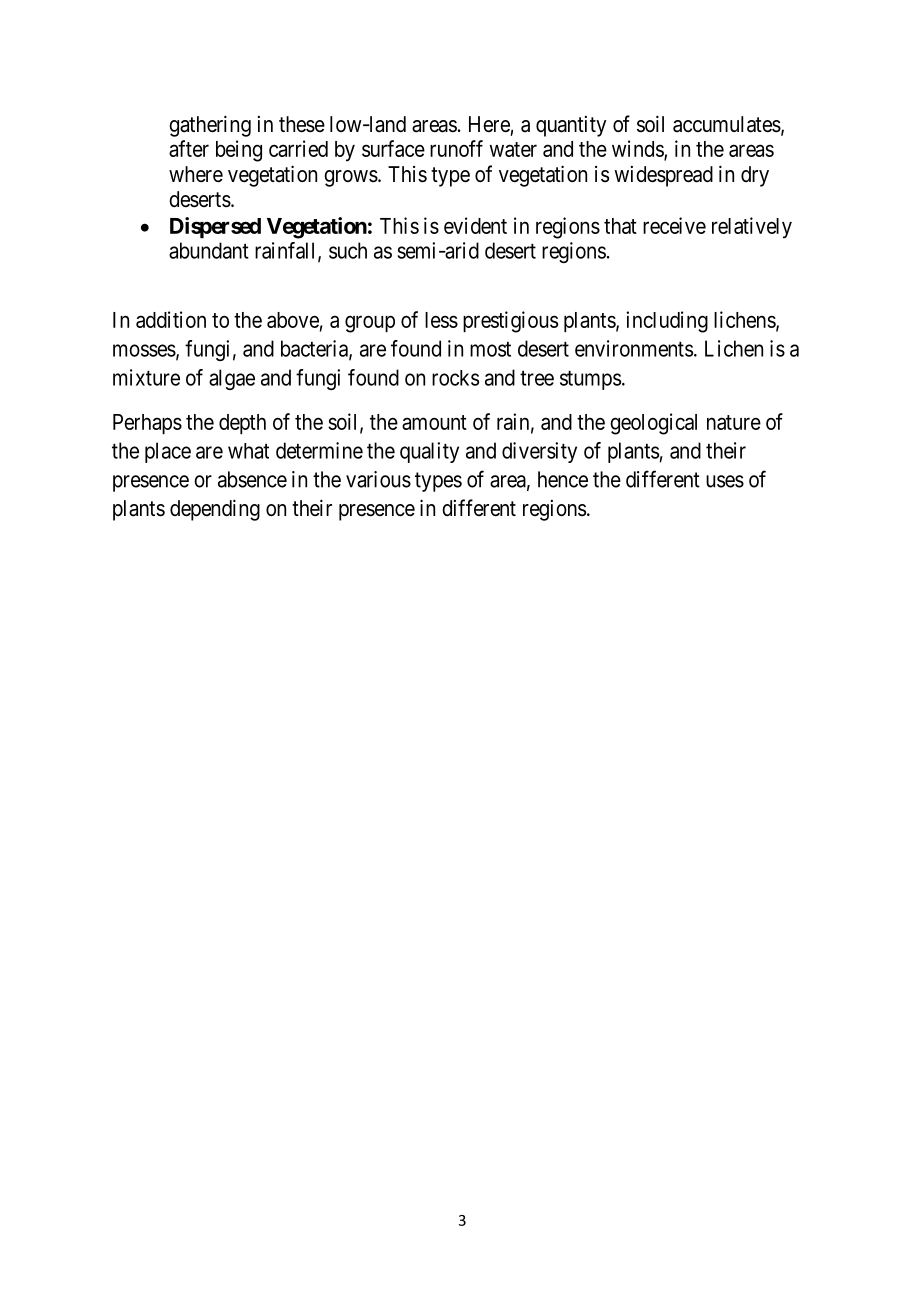  What do you see at coordinates (490, 349) in the screenshot?
I see `most` at bounding box center [490, 349].
